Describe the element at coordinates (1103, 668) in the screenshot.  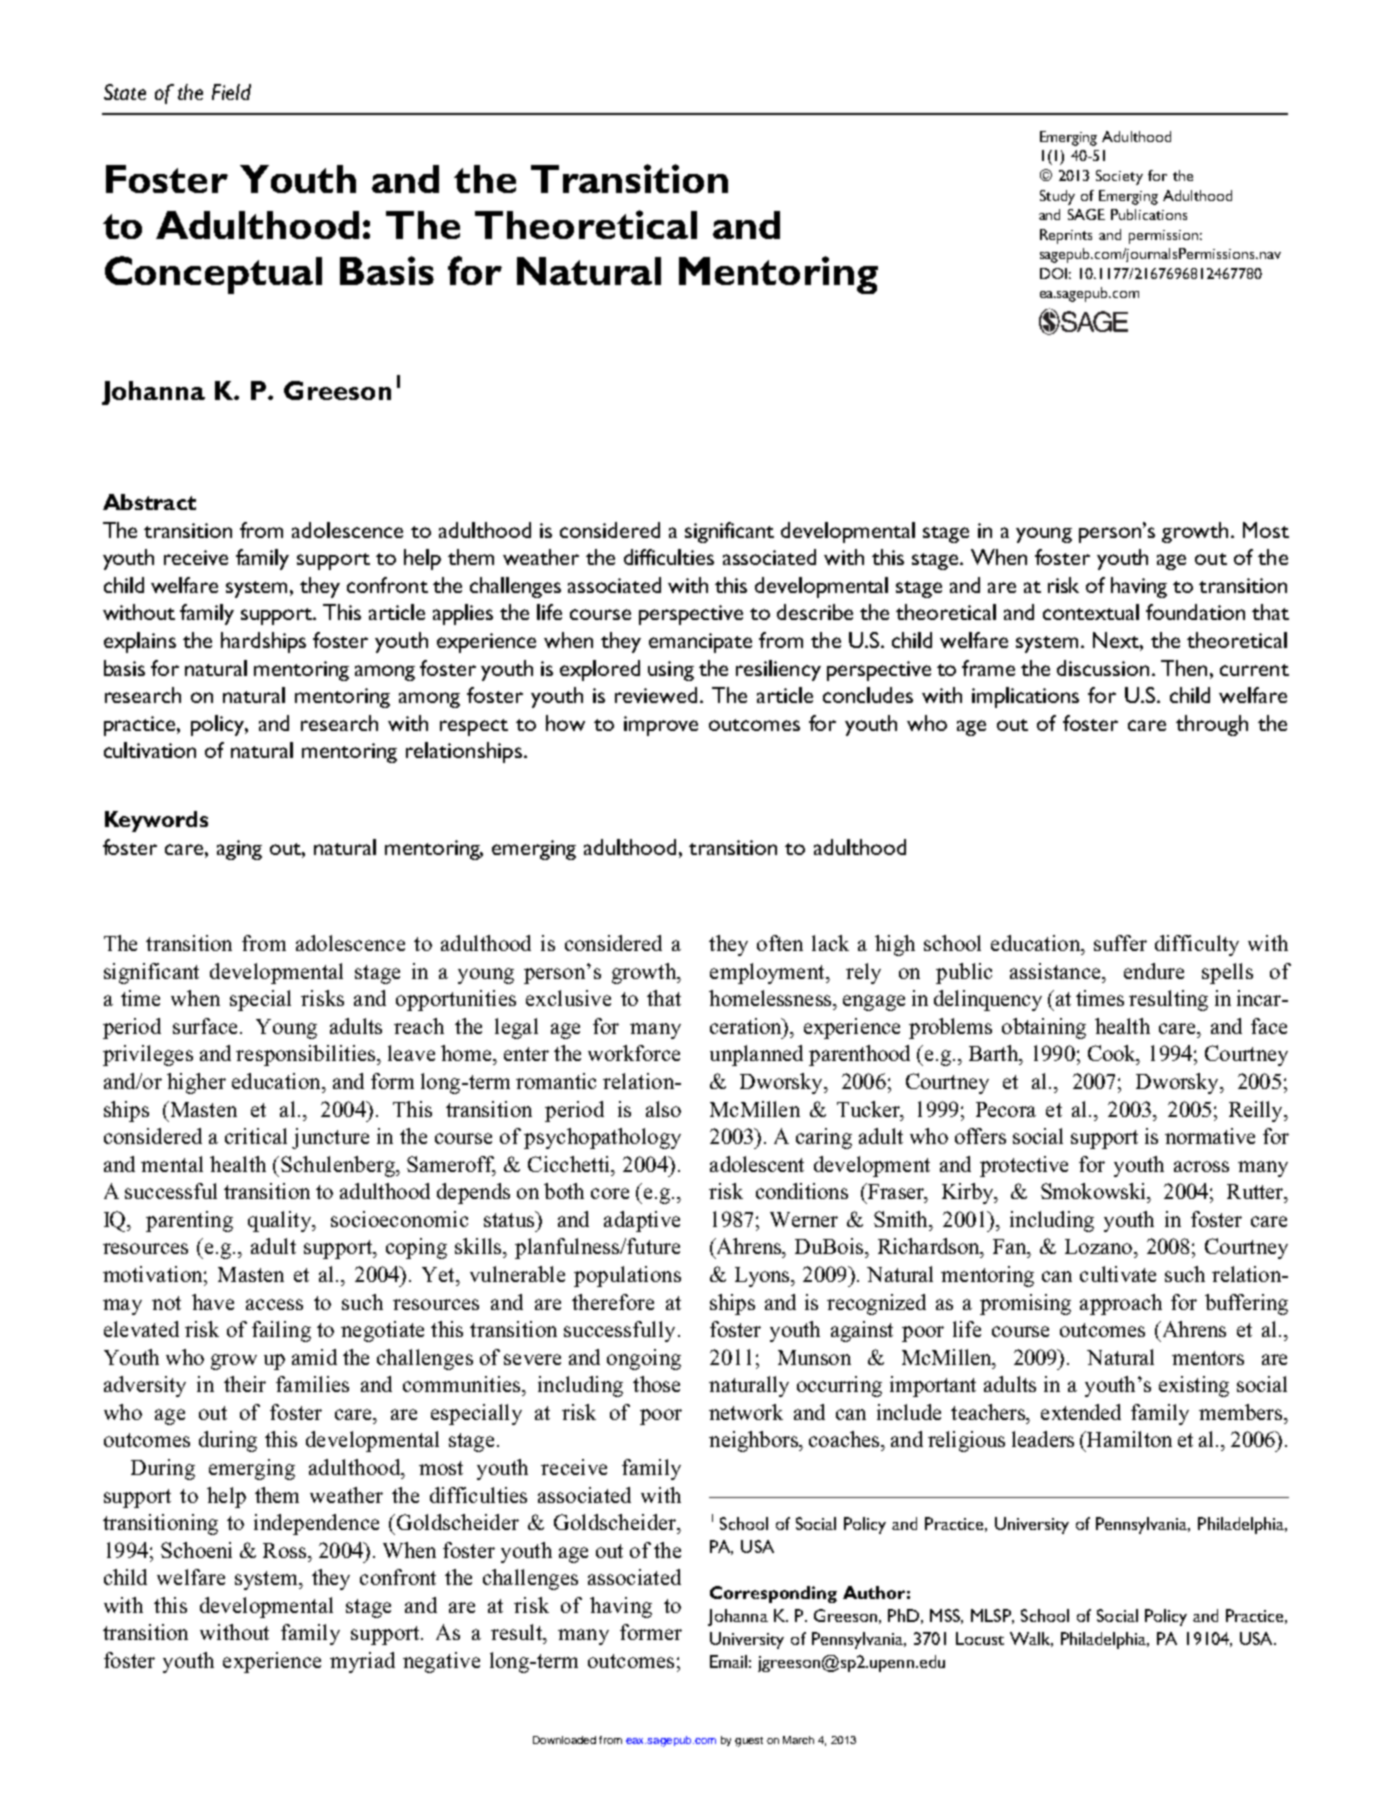
I see `discussion` at that location.
